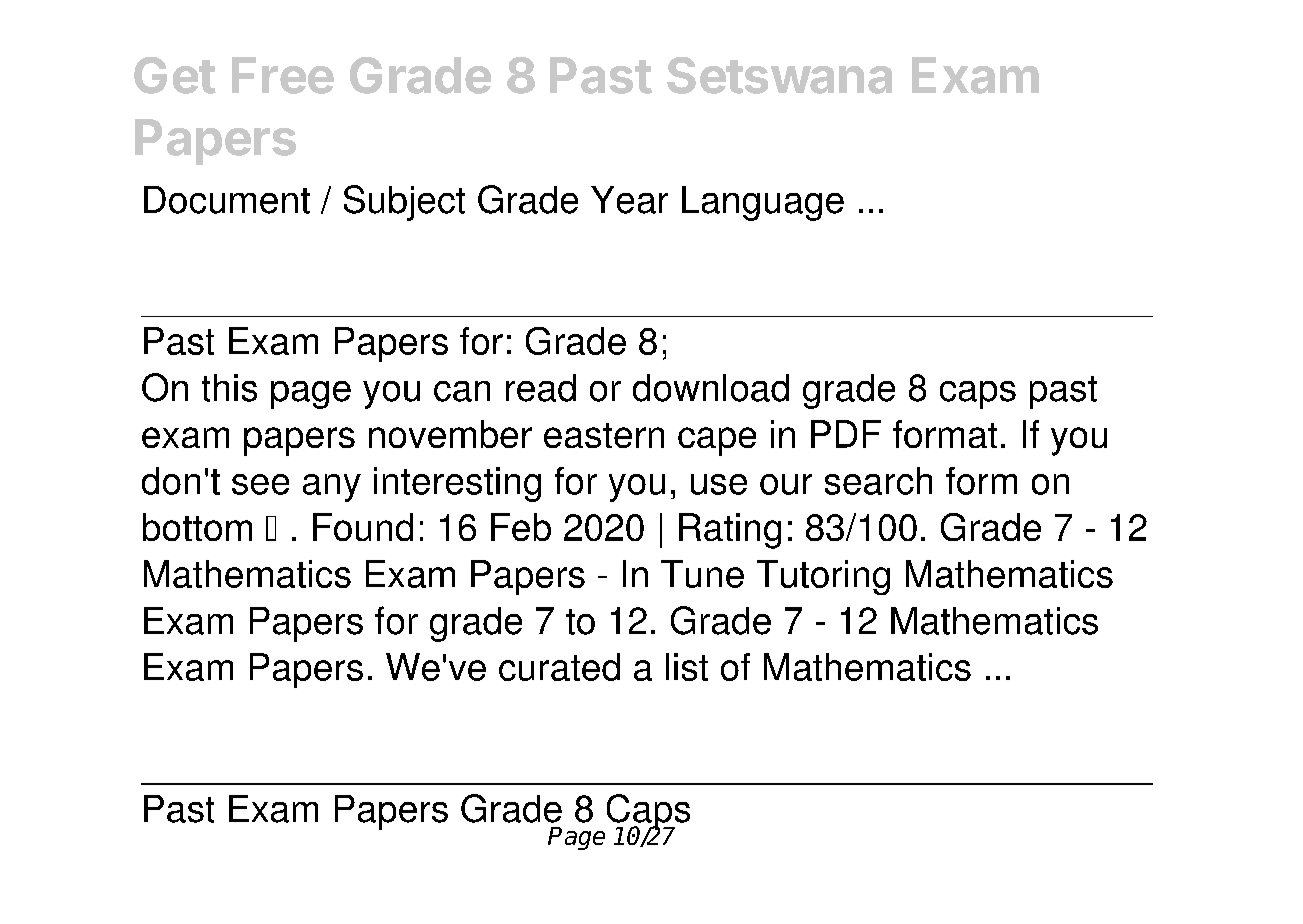 The height and width of the image is (924, 1303). What do you see at coordinates (227, 200) in the image?
I see `Document` at bounding box center [227, 200].
